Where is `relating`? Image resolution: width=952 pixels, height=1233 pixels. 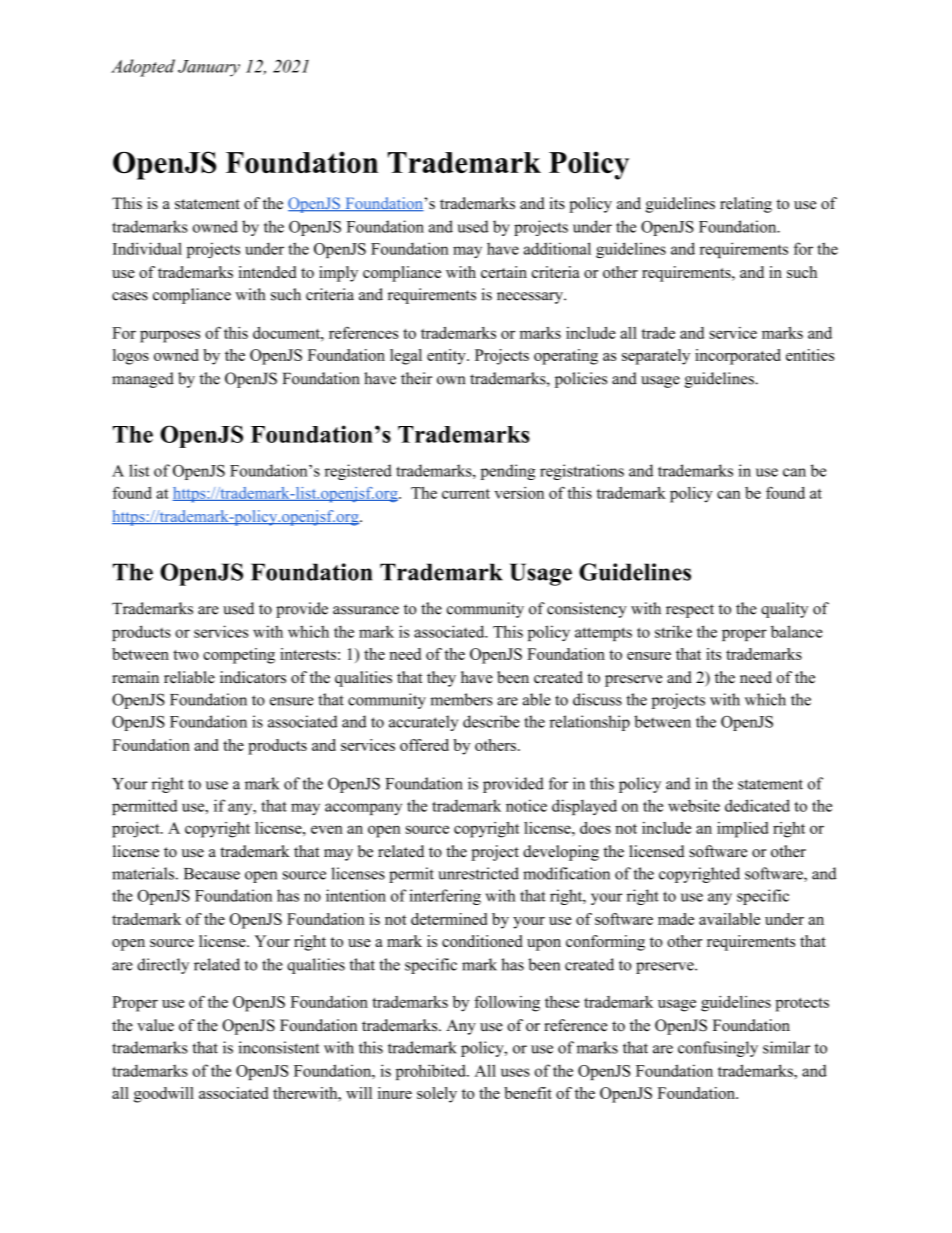
relating is located at coordinates (746, 205).
